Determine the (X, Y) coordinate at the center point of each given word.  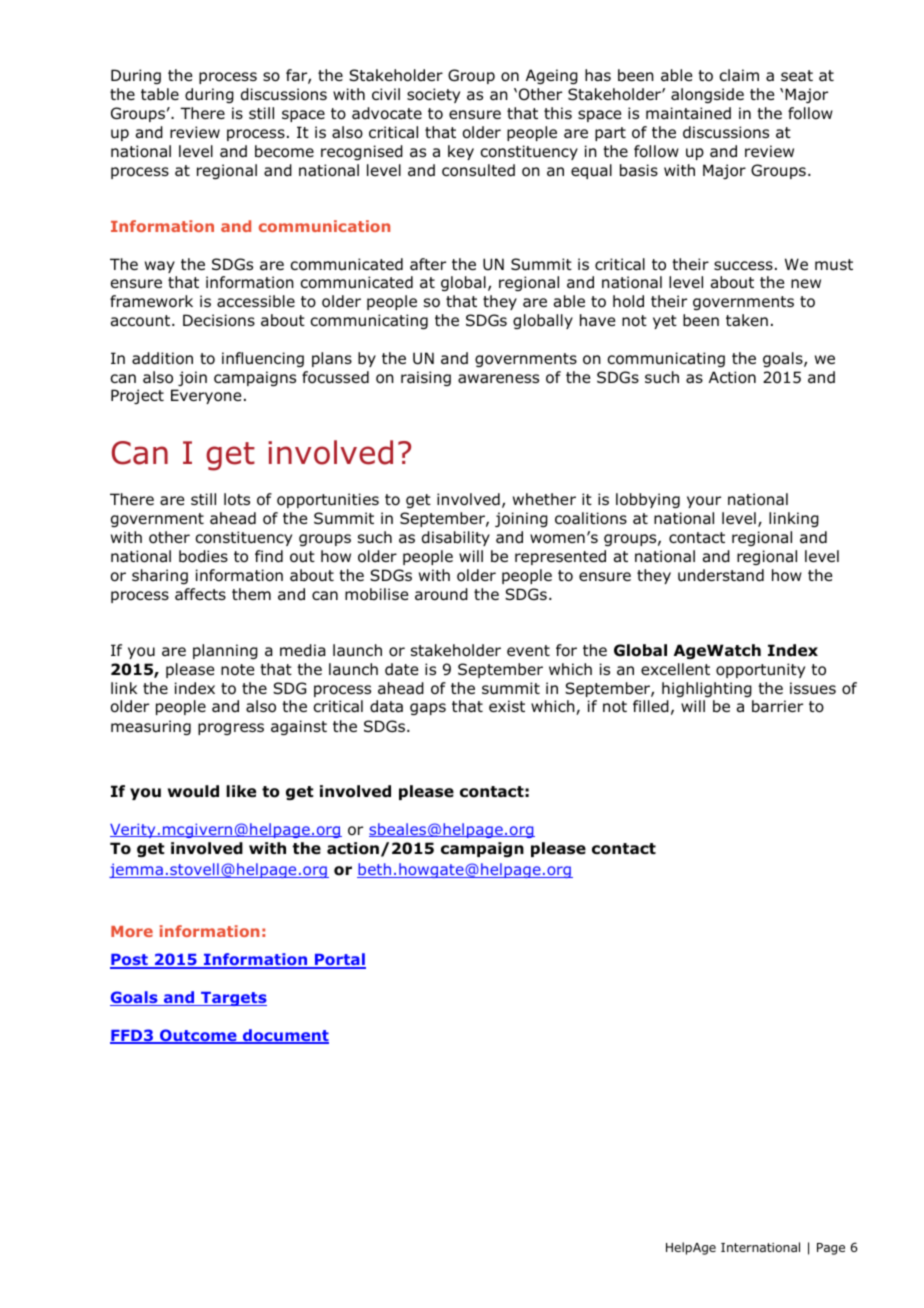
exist (507, 706)
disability (456, 538)
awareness (498, 379)
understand (721, 575)
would (193, 791)
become (284, 151)
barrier (777, 706)
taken (747, 320)
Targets (233, 999)
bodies (203, 556)
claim (739, 75)
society (433, 95)
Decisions (219, 320)
